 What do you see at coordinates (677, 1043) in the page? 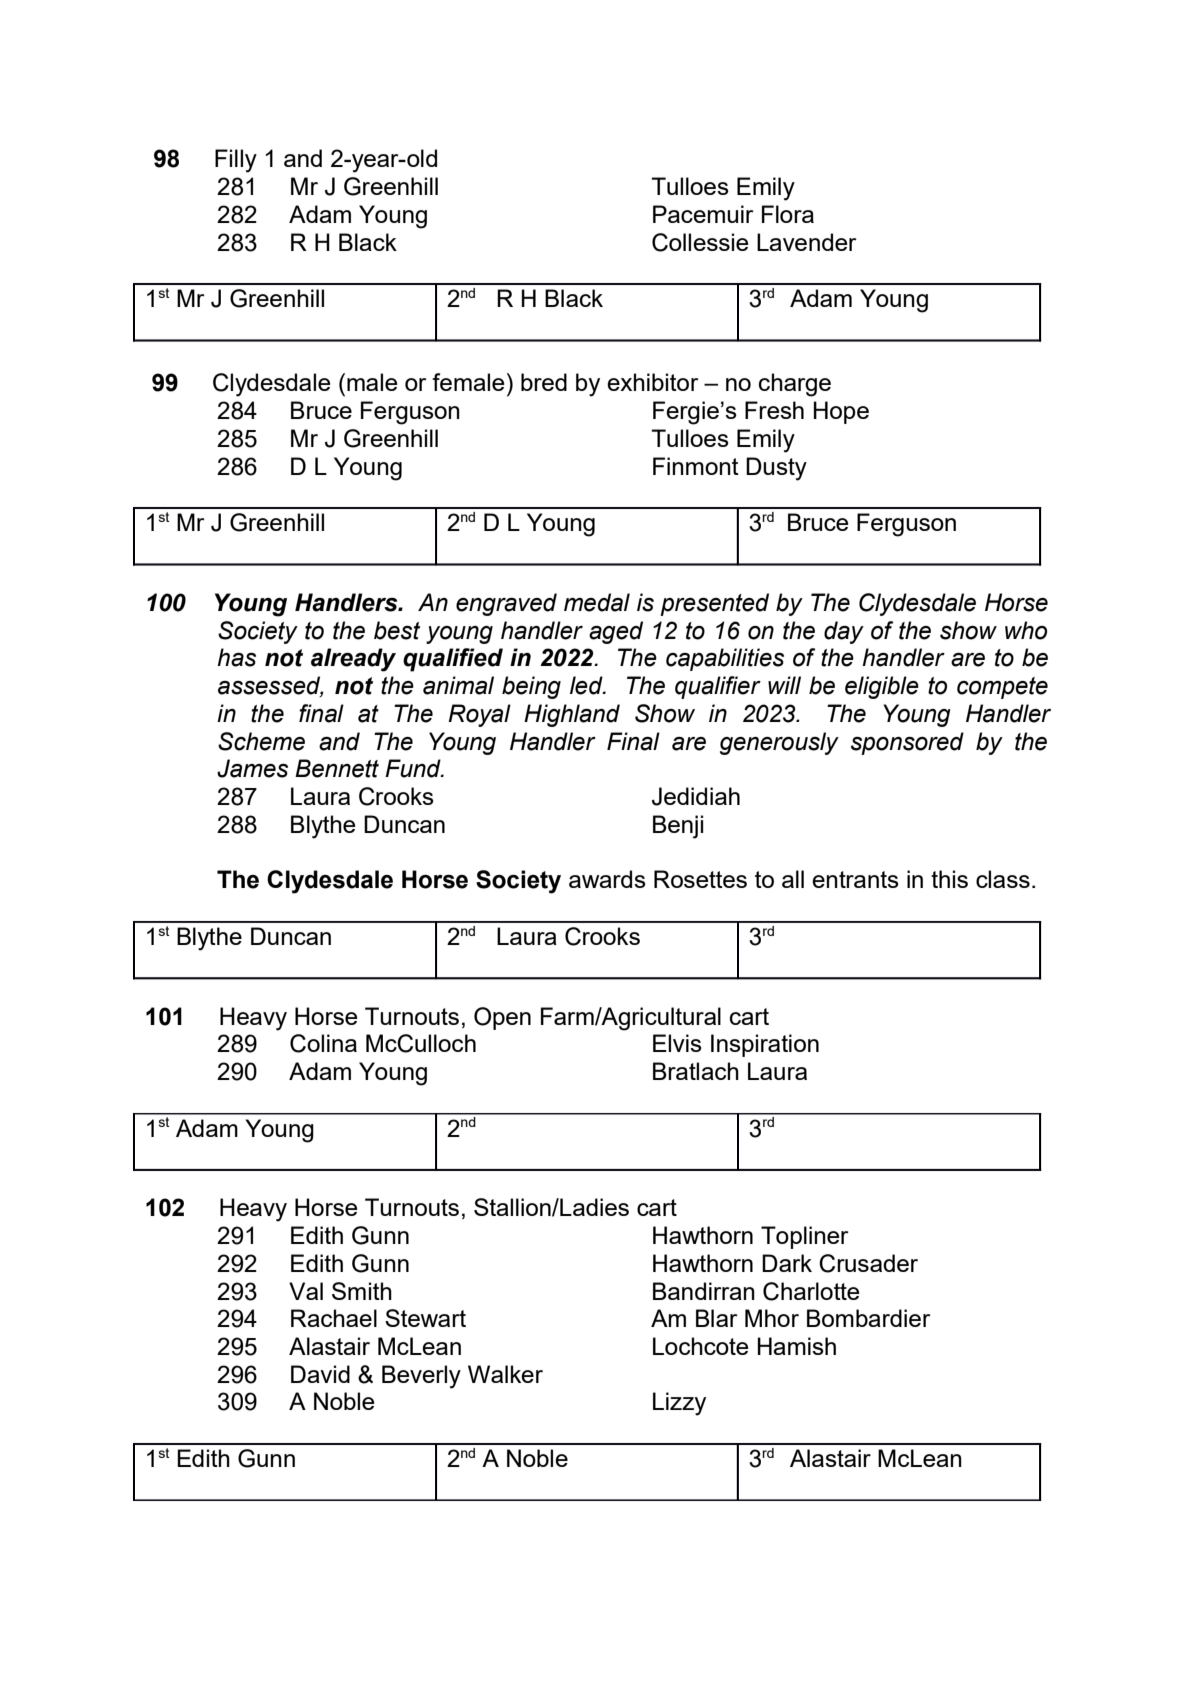
I see `Elvis` at bounding box center [677, 1043].
